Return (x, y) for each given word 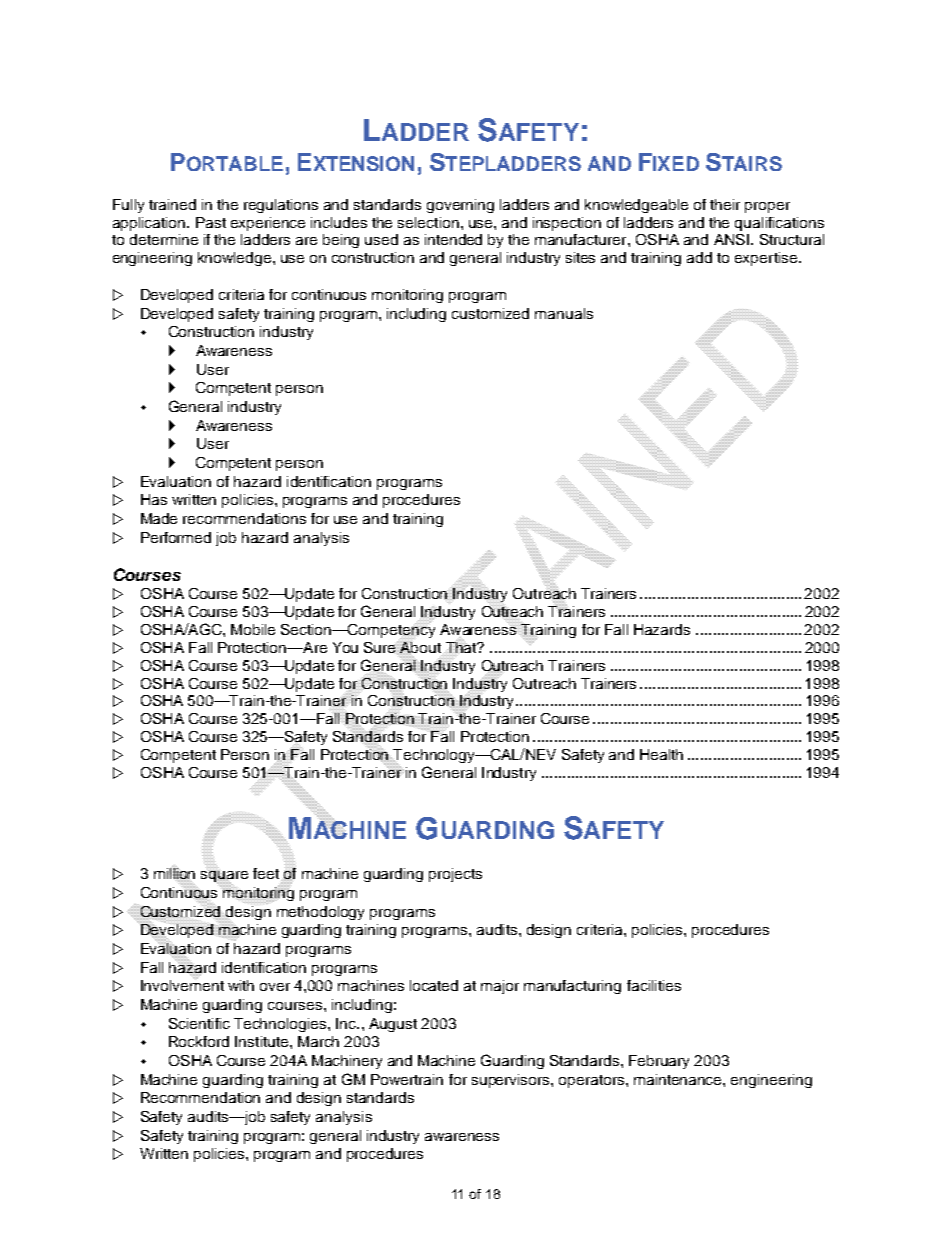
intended (453, 239)
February (659, 1062)
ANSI (731, 239)
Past (211, 222)
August (393, 1025)
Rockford (199, 1041)
